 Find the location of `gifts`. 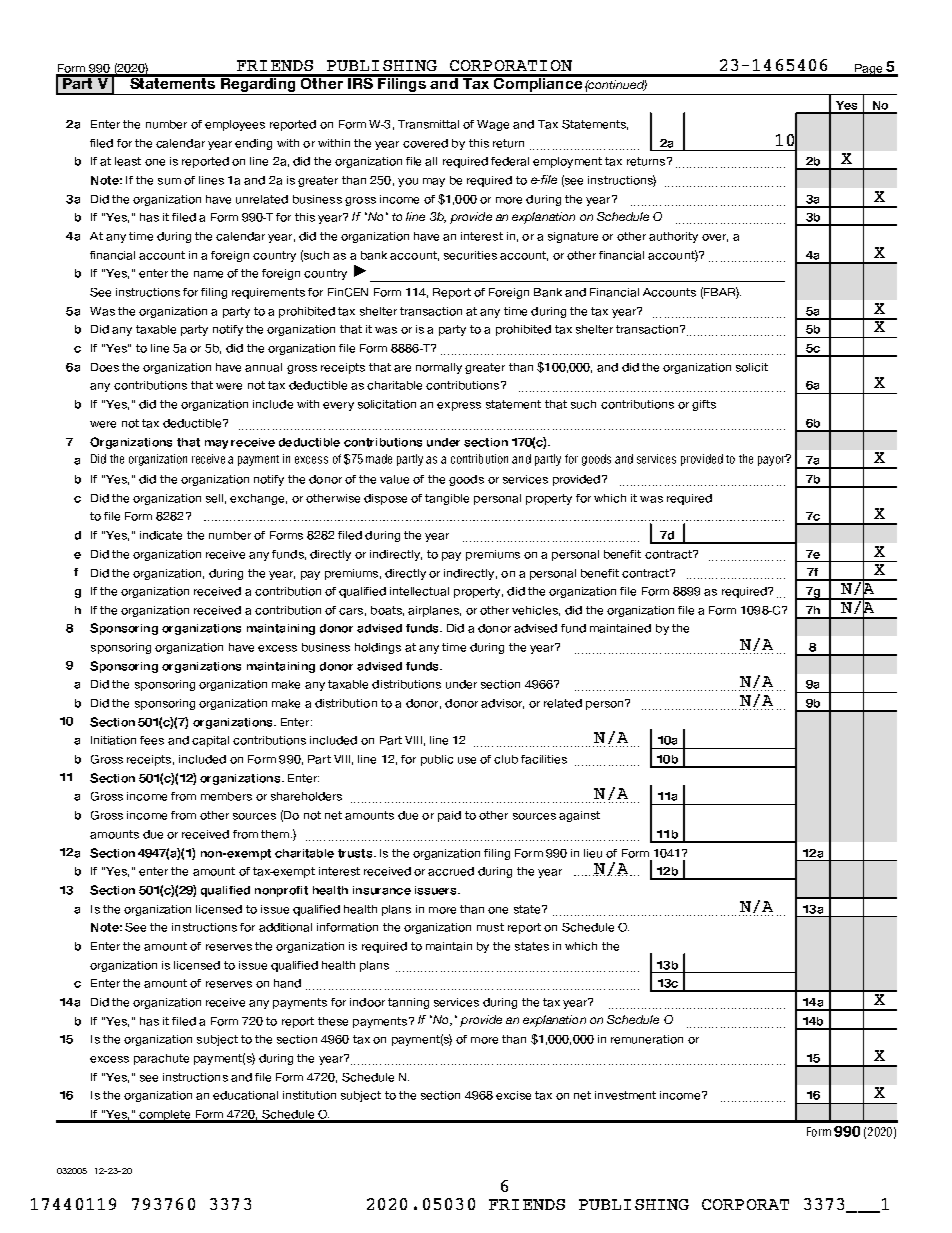

gifts is located at coordinates (704, 405).
